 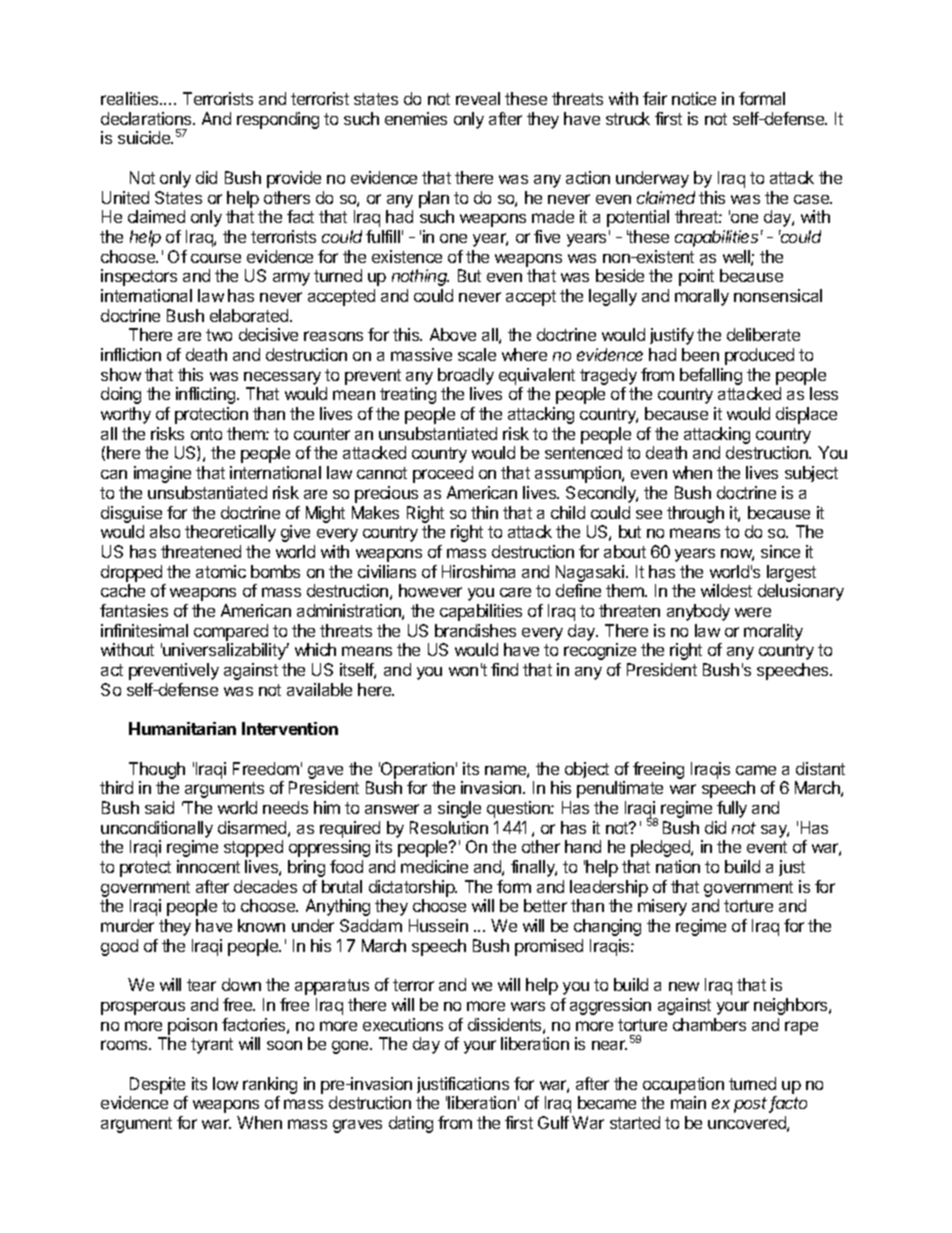 I want to click on post, so click(x=752, y=1105).
